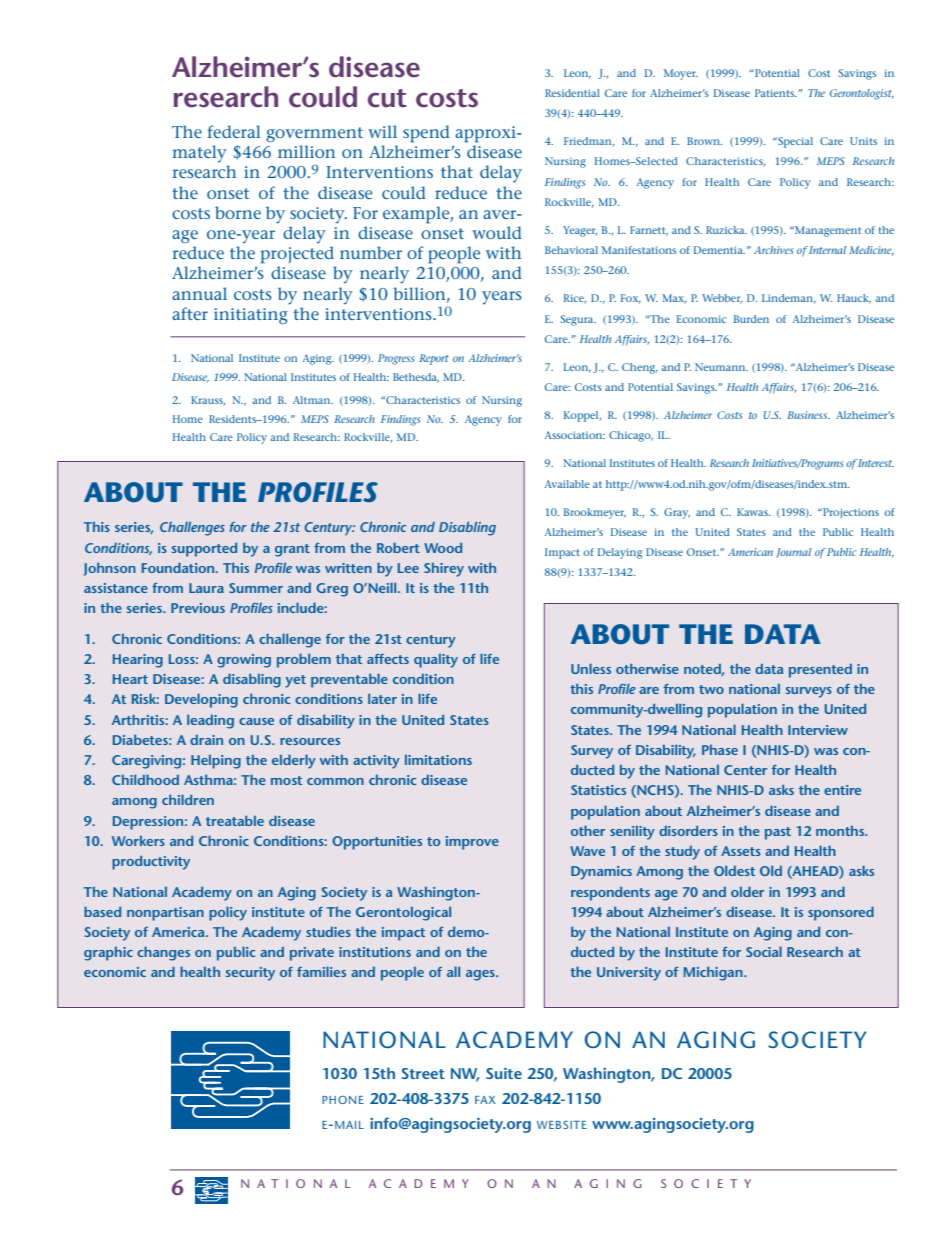  Describe the element at coordinates (234, 131) in the screenshot. I see `federal` at that location.
